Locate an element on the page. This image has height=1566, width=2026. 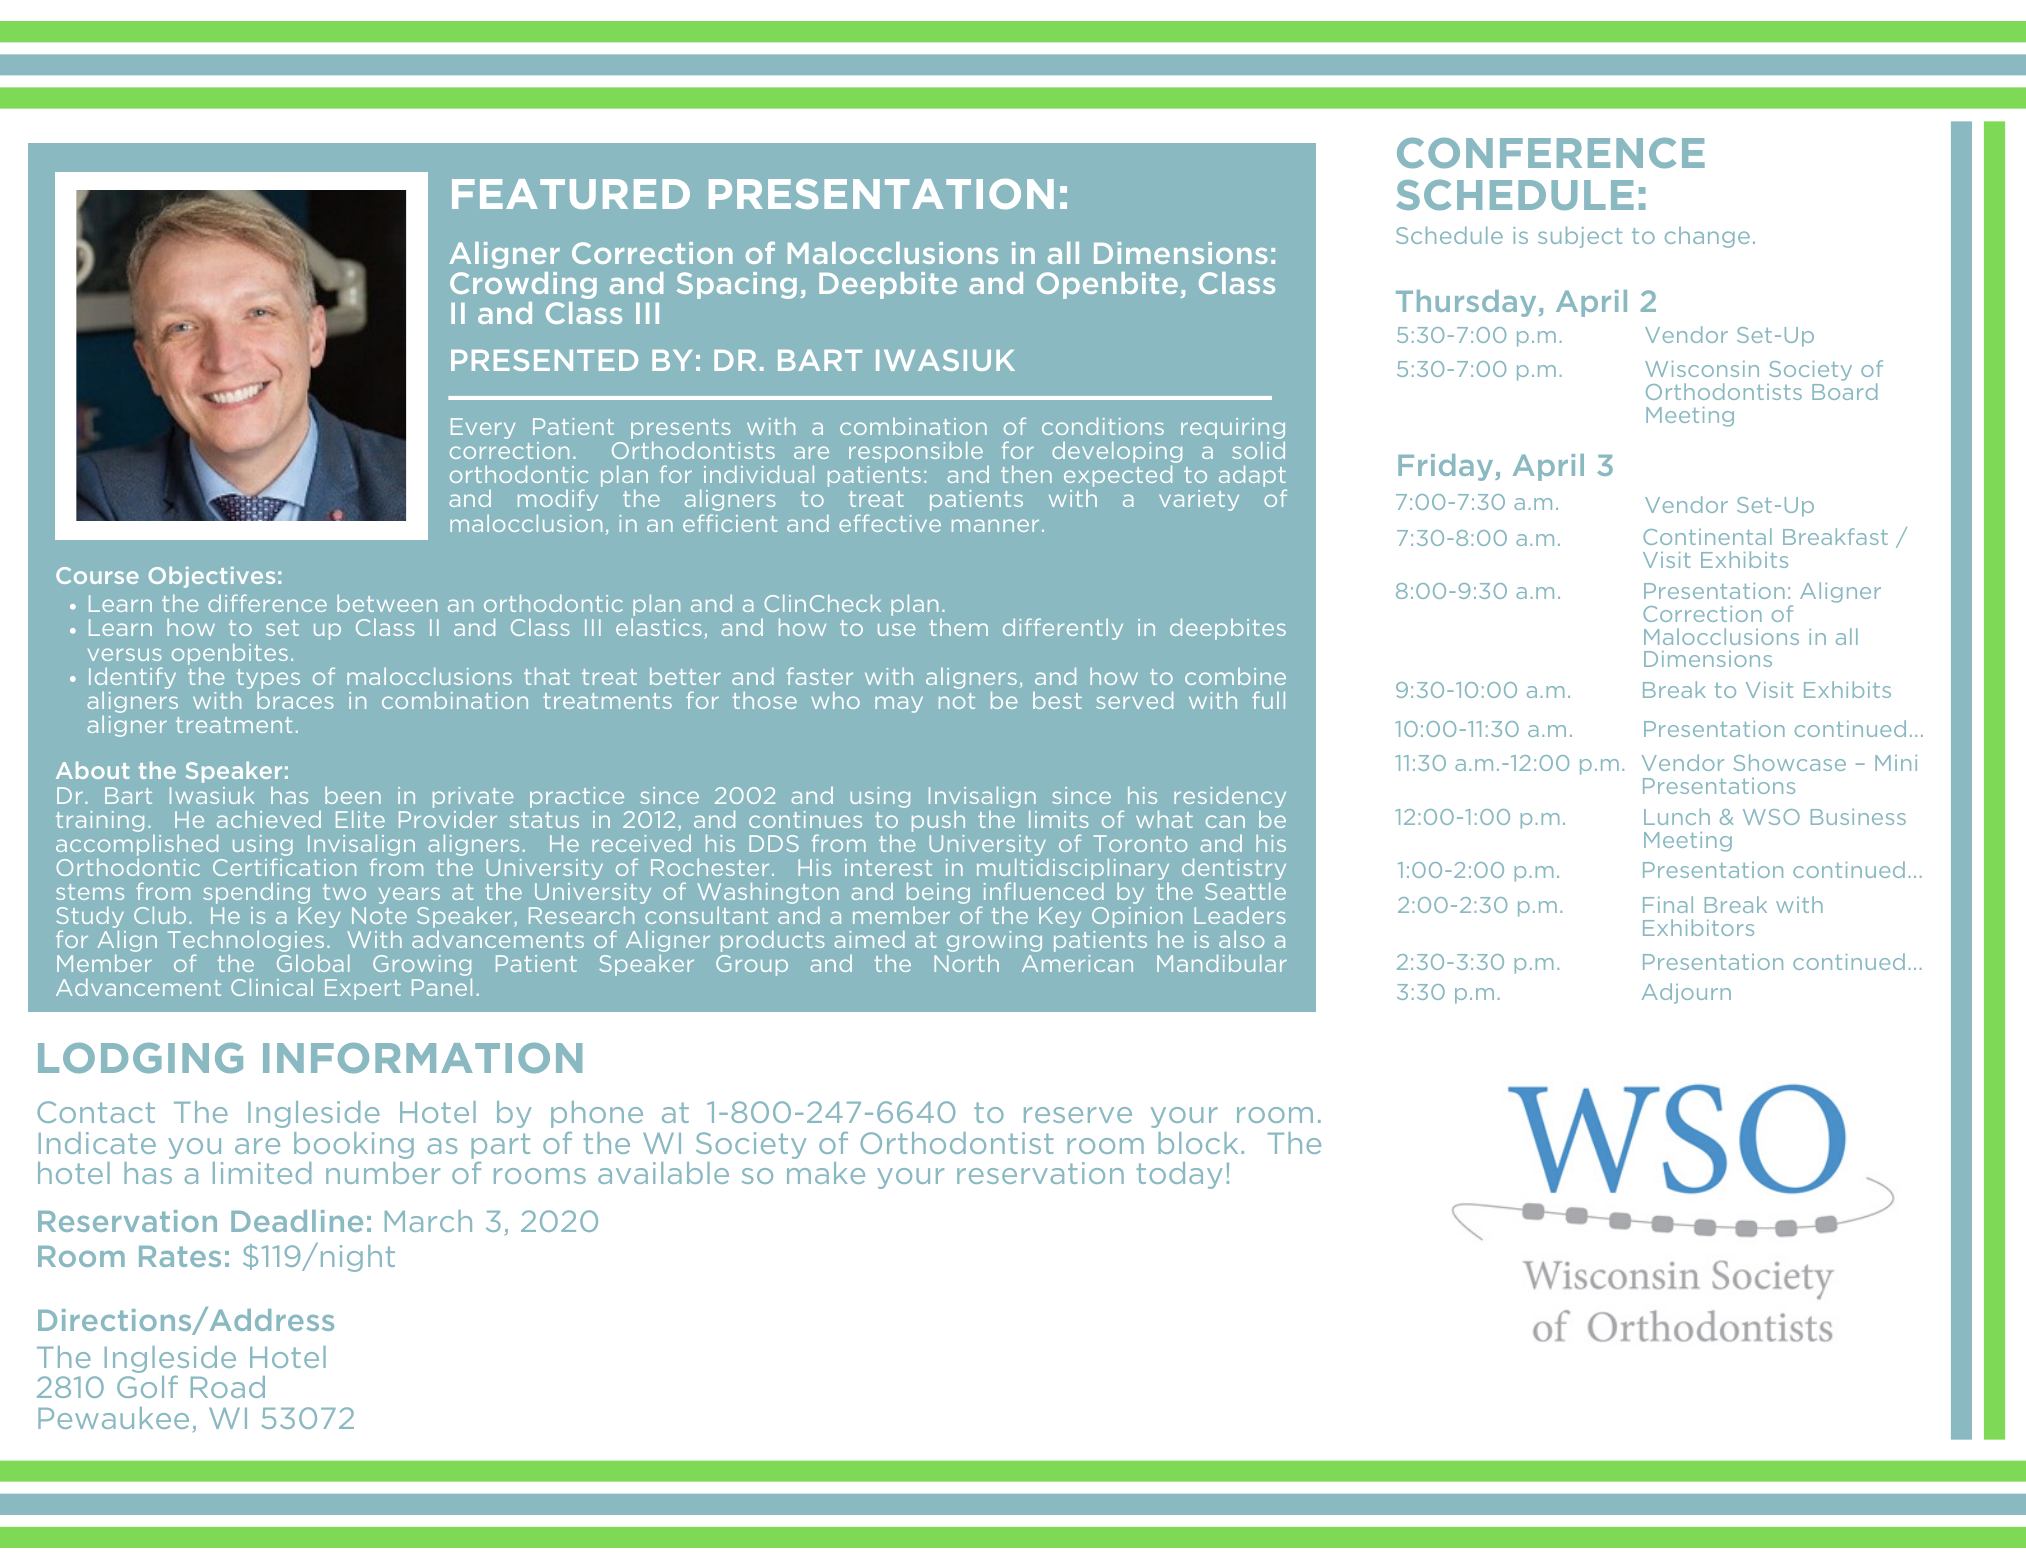
Road is located at coordinates (228, 1387).
